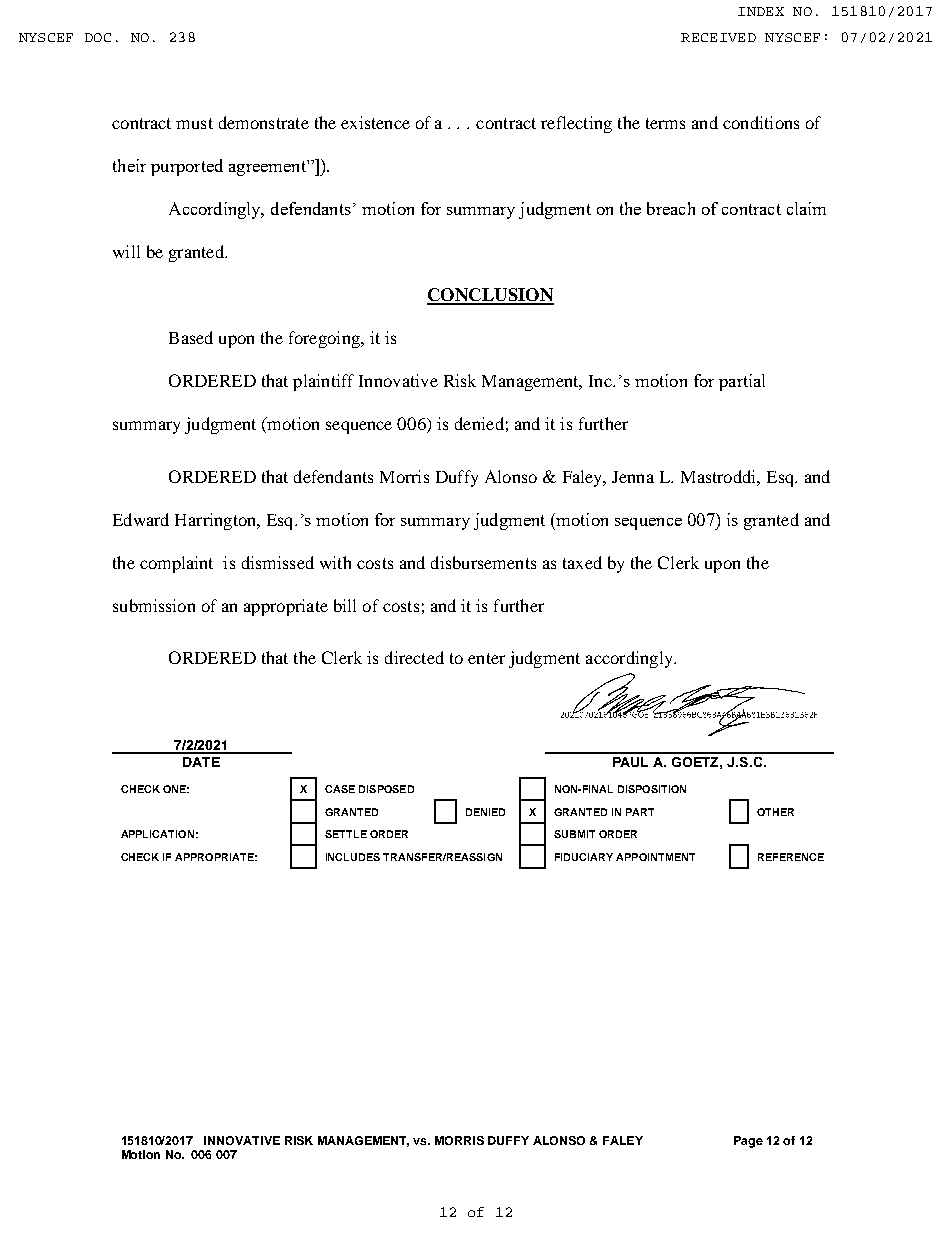  What do you see at coordinates (191, 337) in the page?
I see `Based` at bounding box center [191, 337].
